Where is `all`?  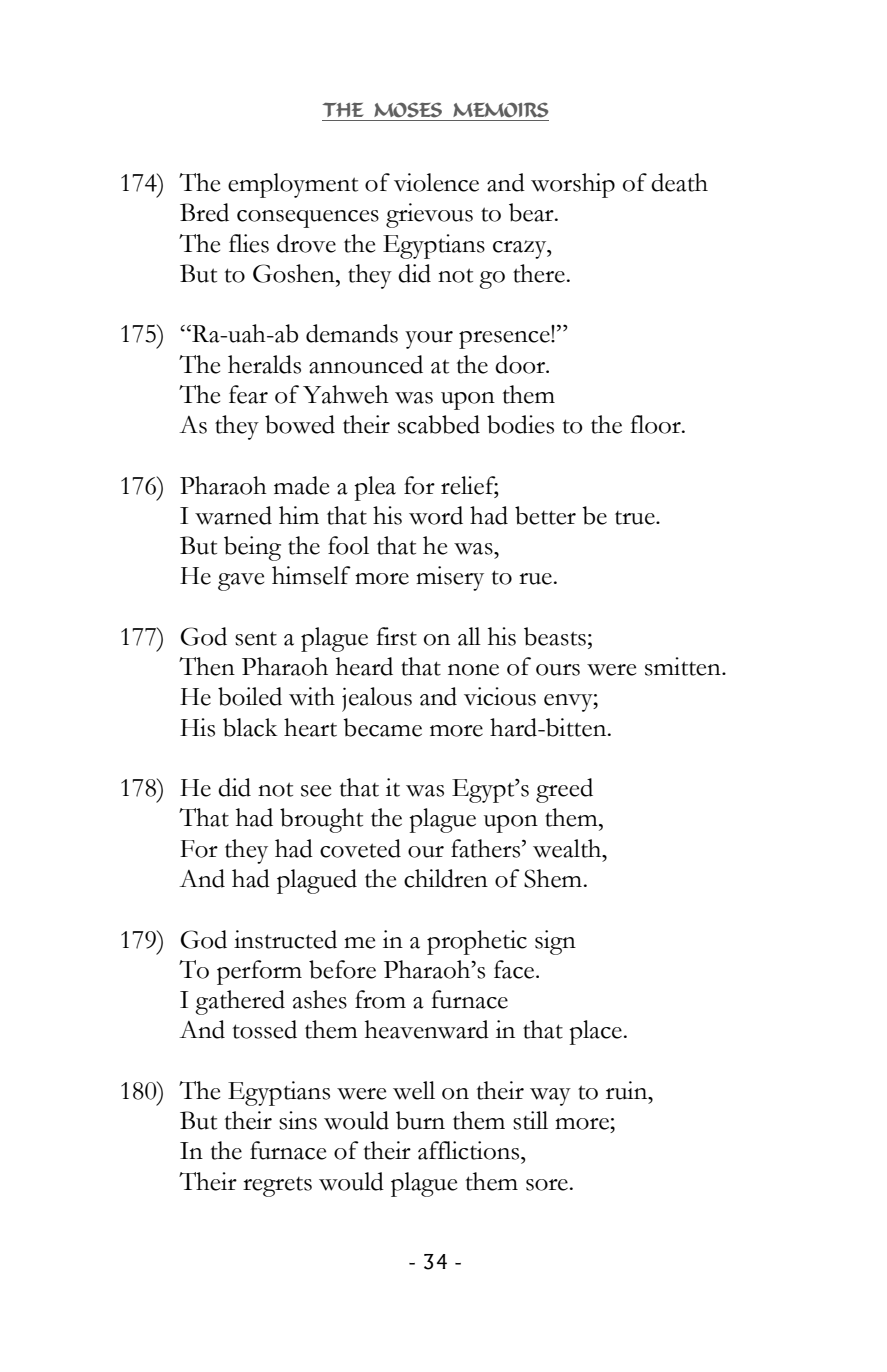 all is located at coordinates (469, 636).
